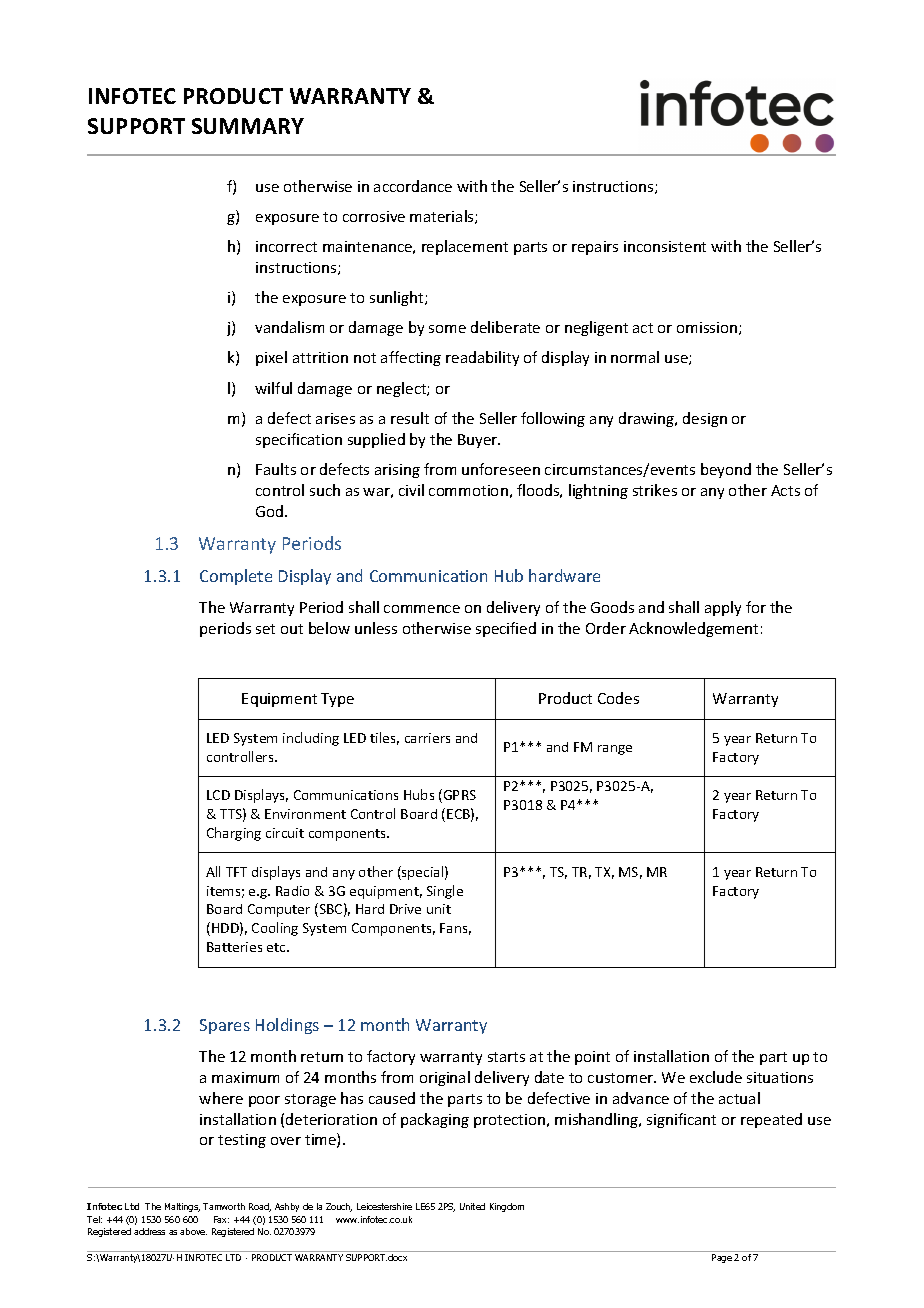 The height and width of the screenshot is (1308, 924). I want to click on readability, so click(482, 358).
